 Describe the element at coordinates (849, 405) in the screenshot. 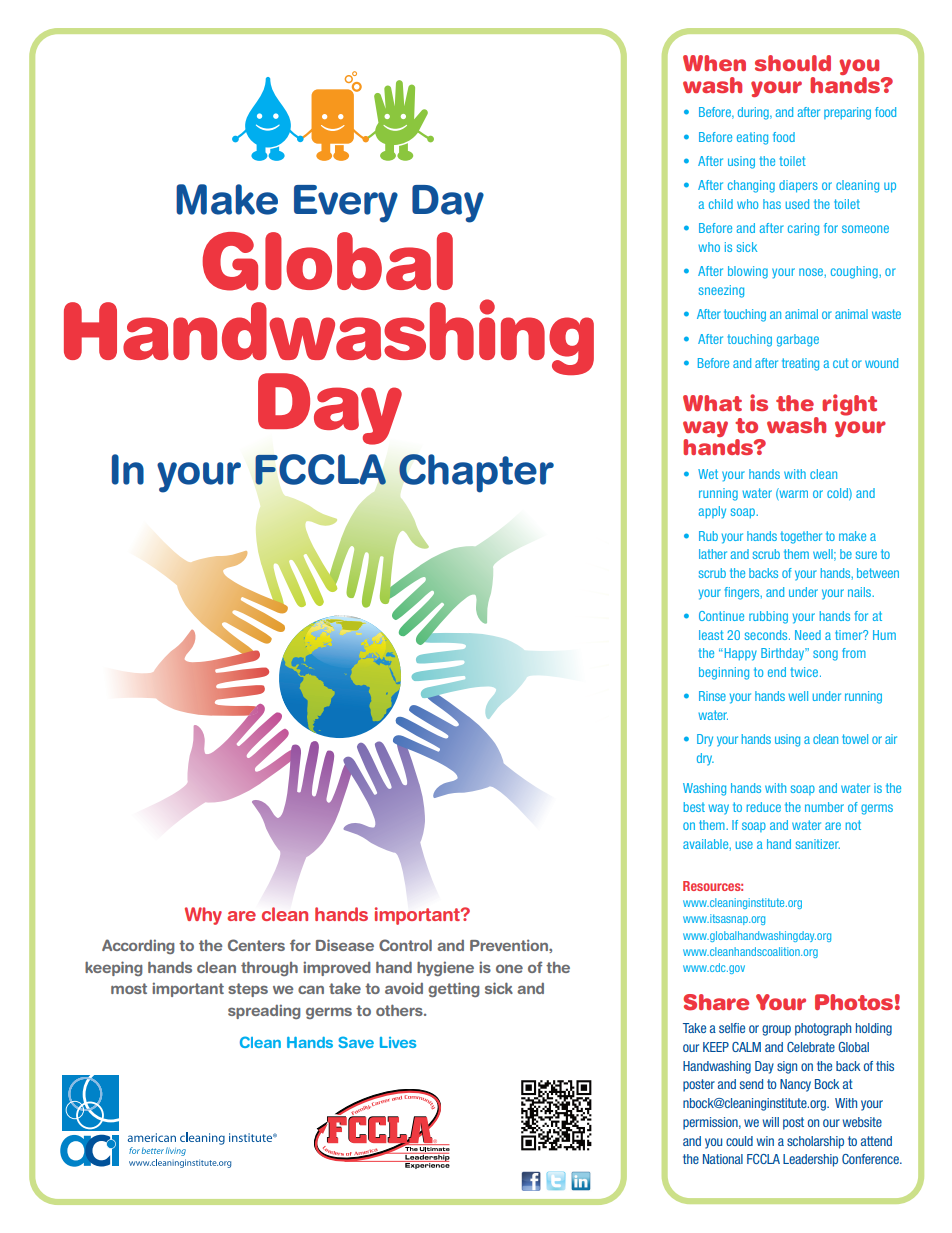

I see `right` at that location.
